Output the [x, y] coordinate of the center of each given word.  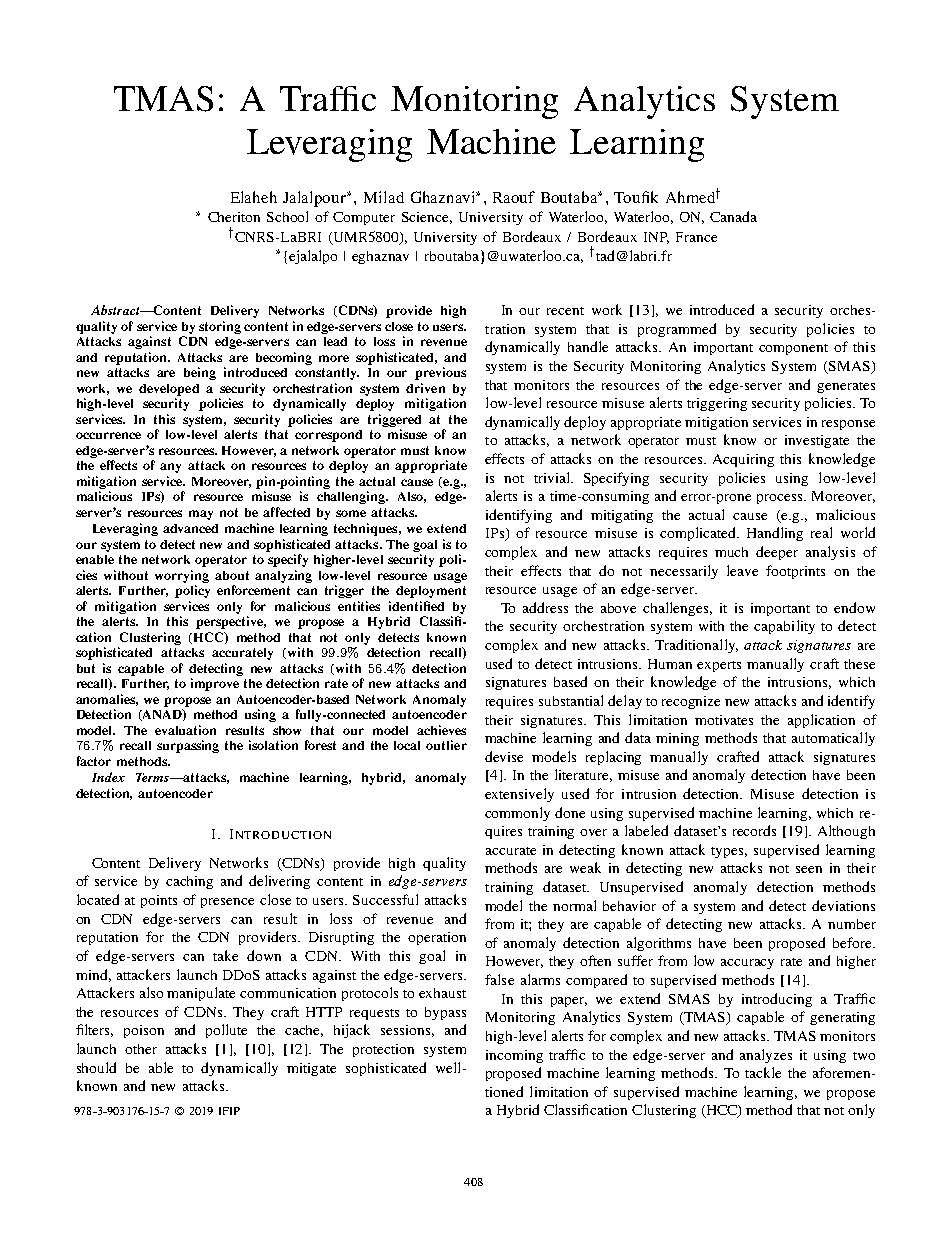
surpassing [188, 746]
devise [504, 756]
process [781, 499]
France [696, 237]
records [754, 830]
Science [427, 218]
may [201, 515]
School [287, 216]
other [141, 1049]
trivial [553, 477]
